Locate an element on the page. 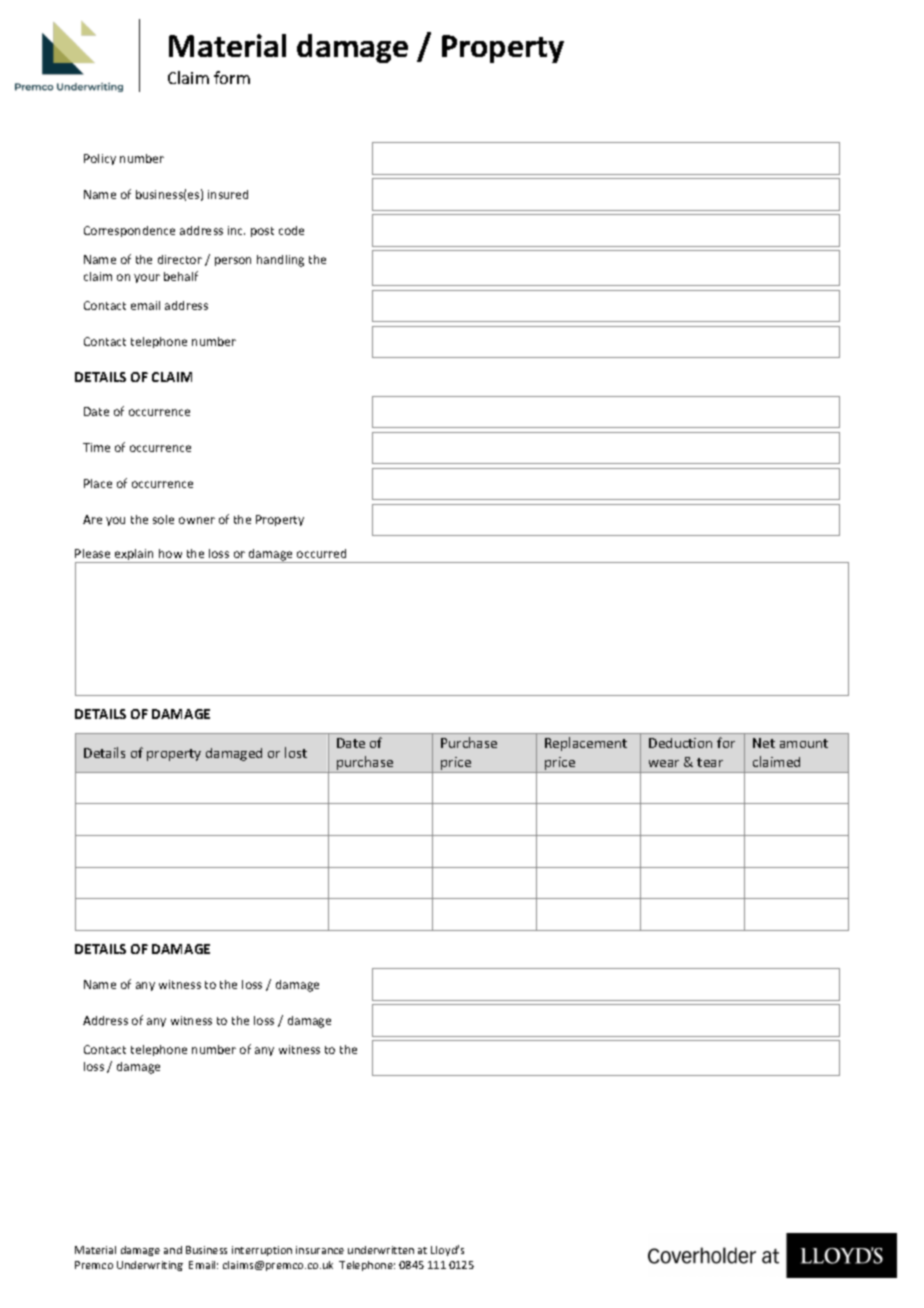  lost is located at coordinates (296, 752).
